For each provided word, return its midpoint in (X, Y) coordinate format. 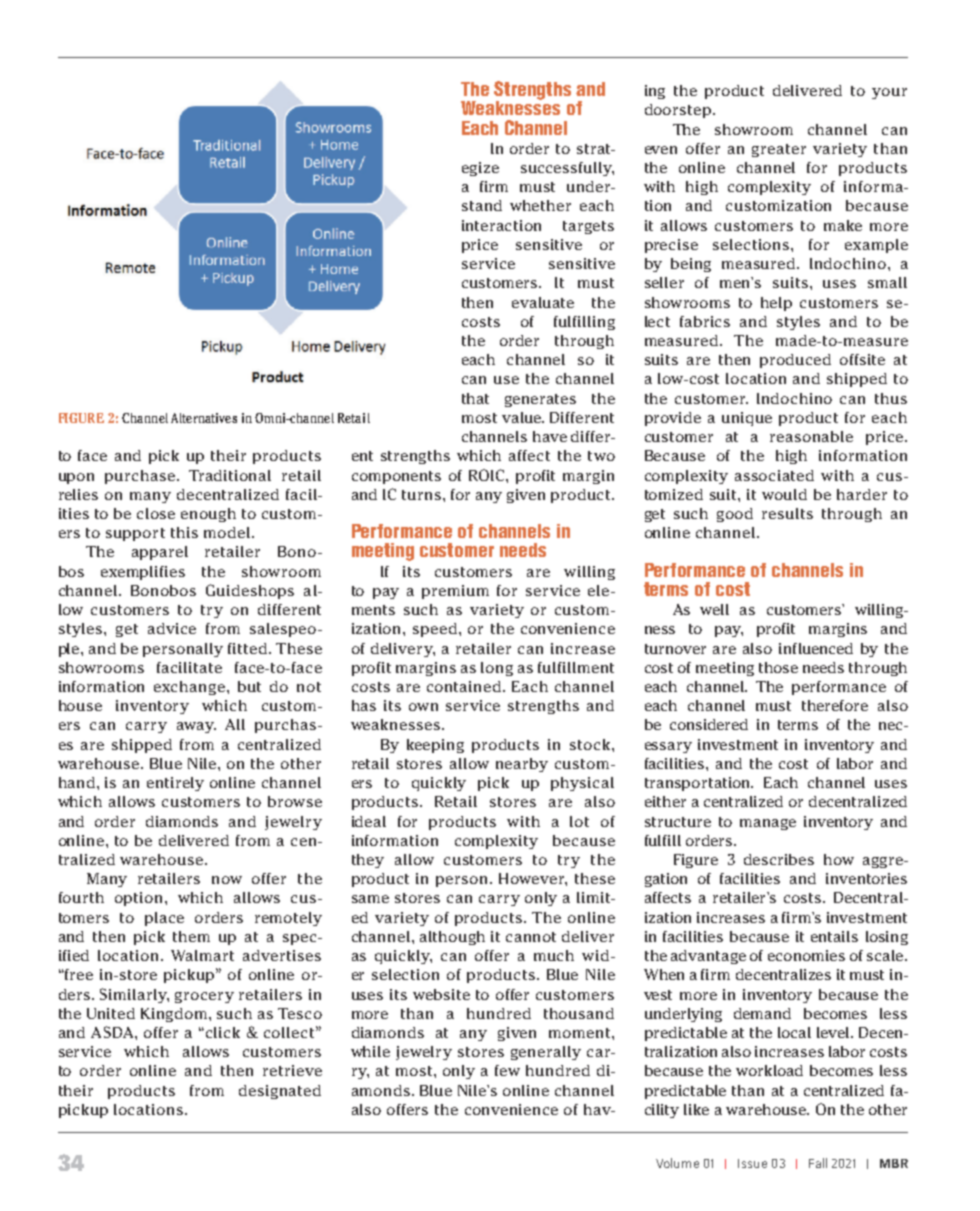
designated (280, 1092)
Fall (818, 1163)
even (661, 150)
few (507, 1070)
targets (588, 227)
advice (172, 628)
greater (779, 150)
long (497, 669)
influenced (816, 648)
